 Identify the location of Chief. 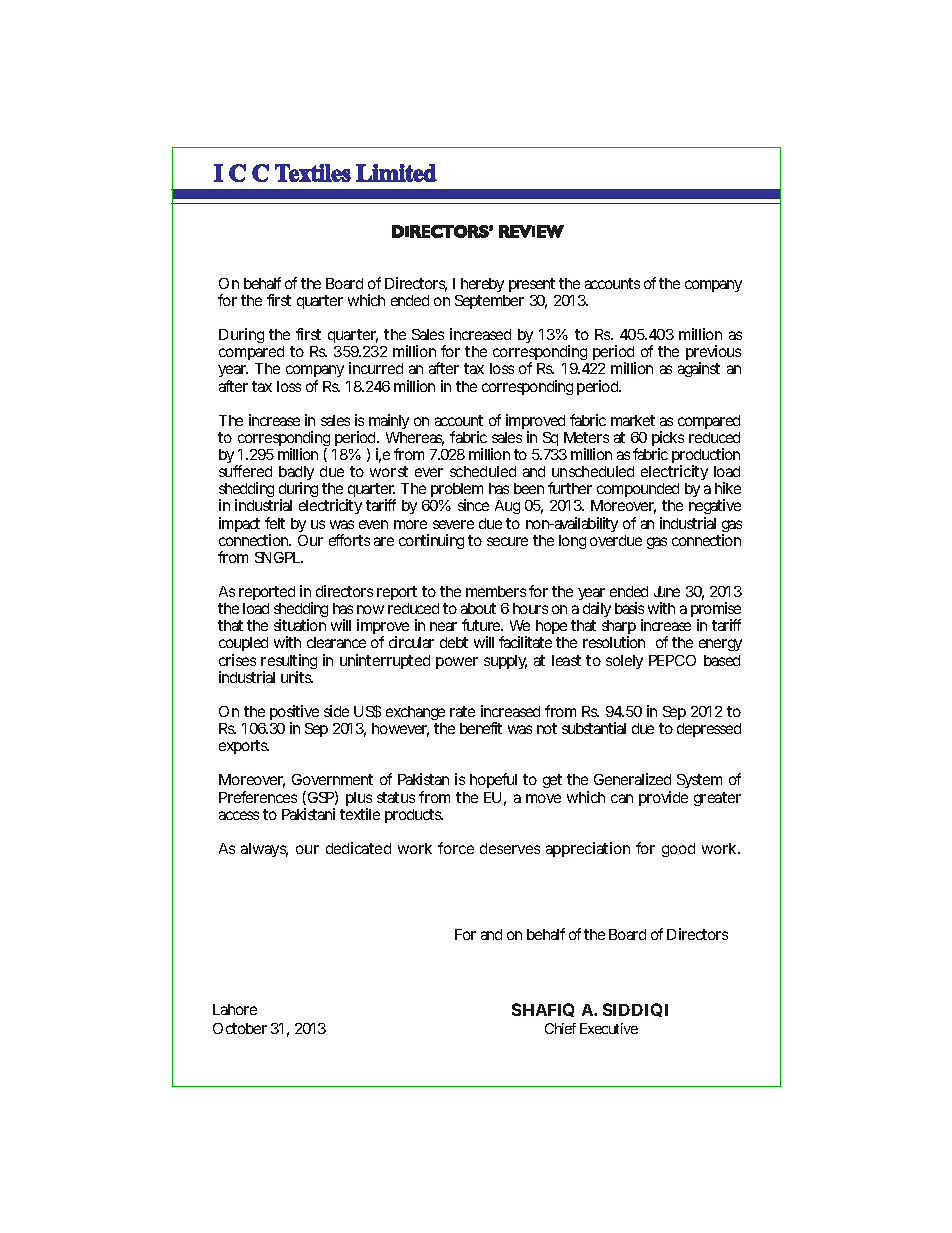
(560, 1028).
